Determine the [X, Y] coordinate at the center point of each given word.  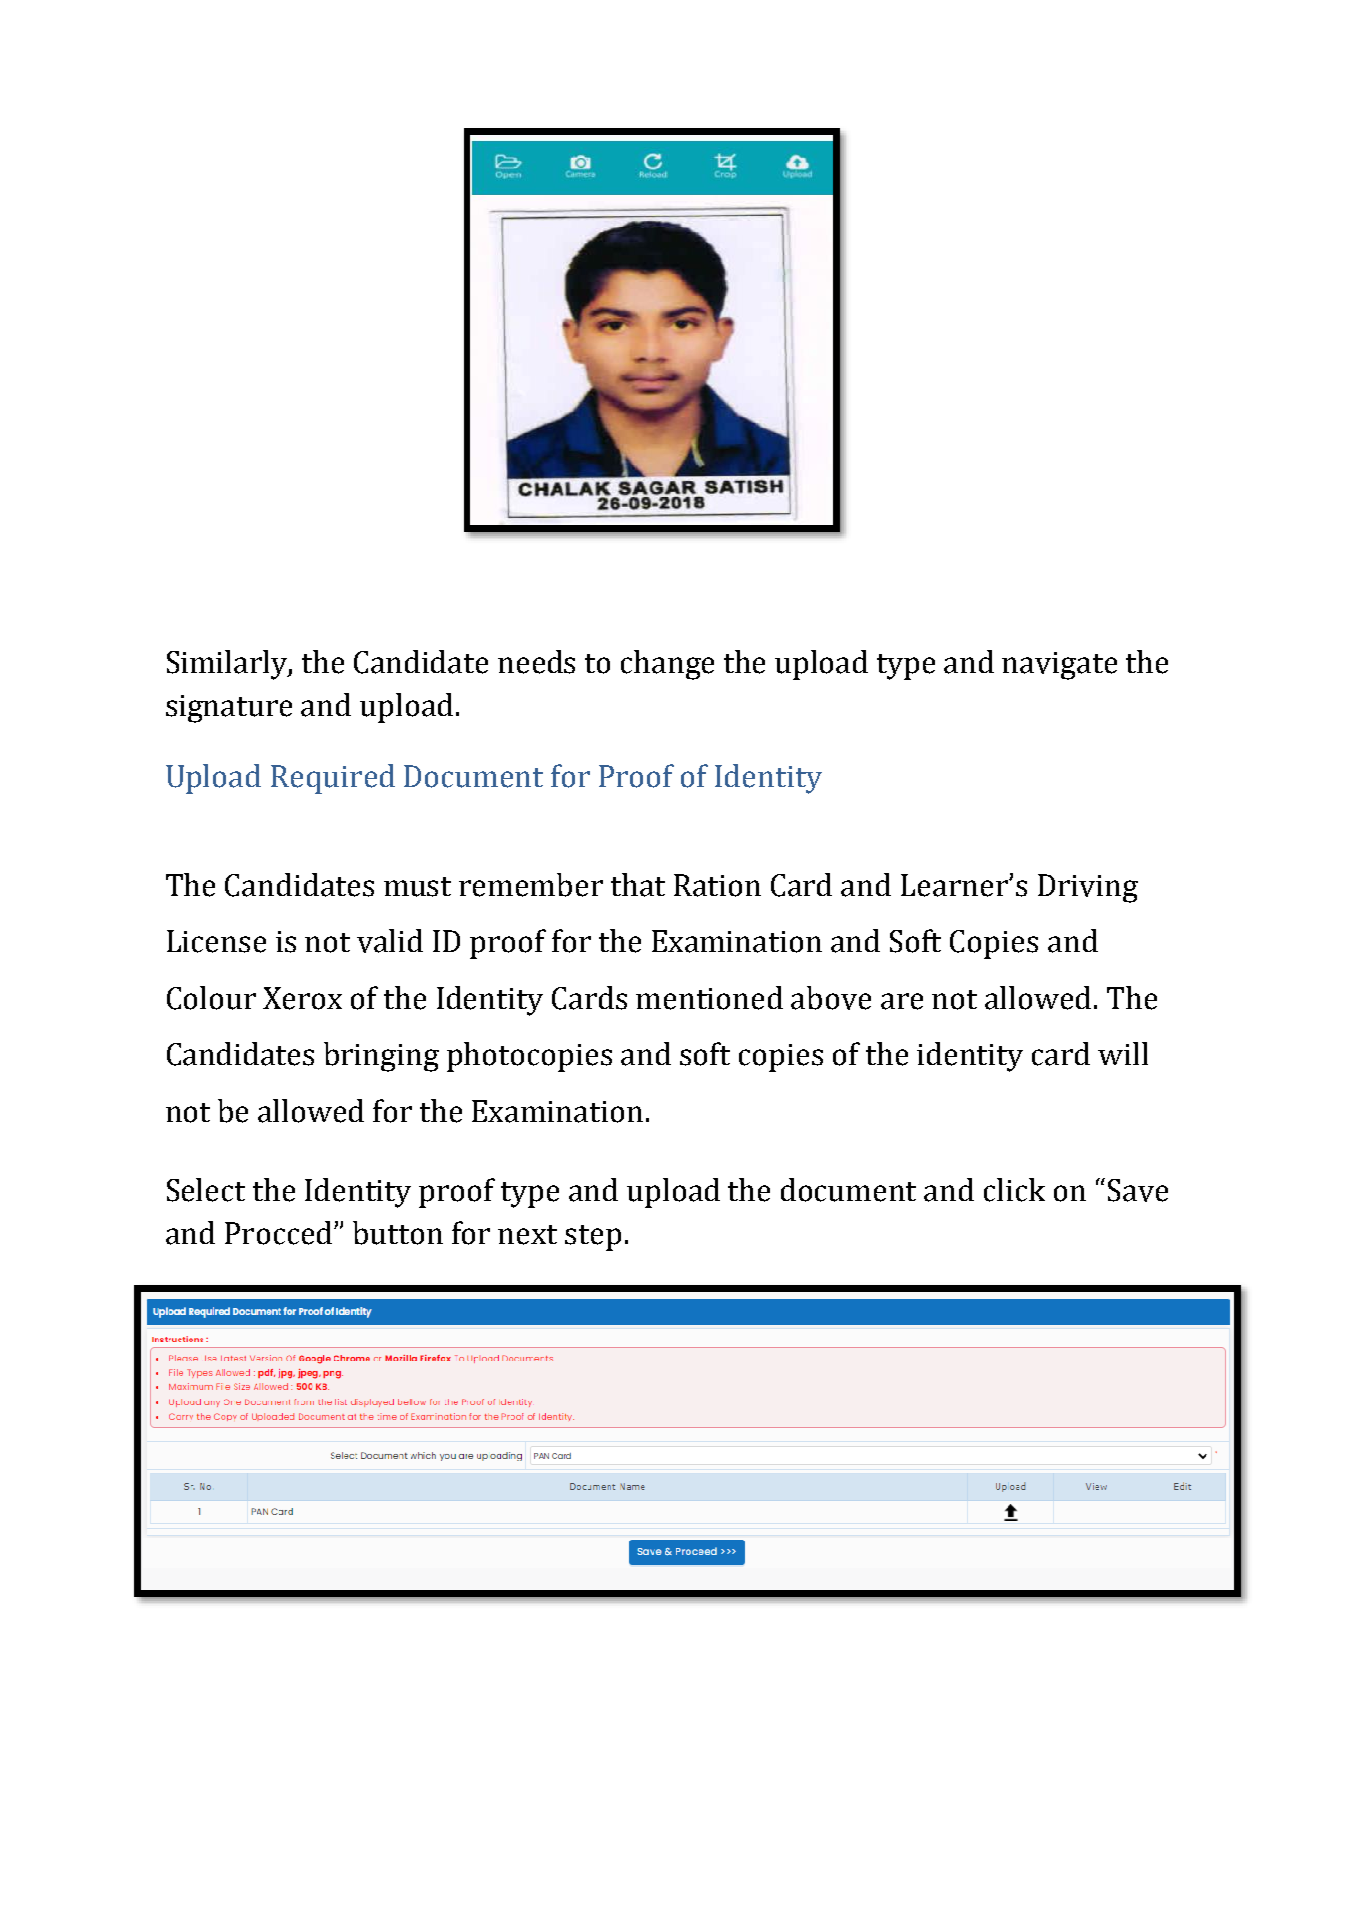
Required [333, 779]
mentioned [709, 998]
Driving [1088, 888]
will [1123, 1053]
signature [229, 709]
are [902, 1001]
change [667, 665]
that [638, 885]
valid [390, 941]
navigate [1059, 666]
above [831, 998]
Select [206, 1190]
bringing [381, 1057]
